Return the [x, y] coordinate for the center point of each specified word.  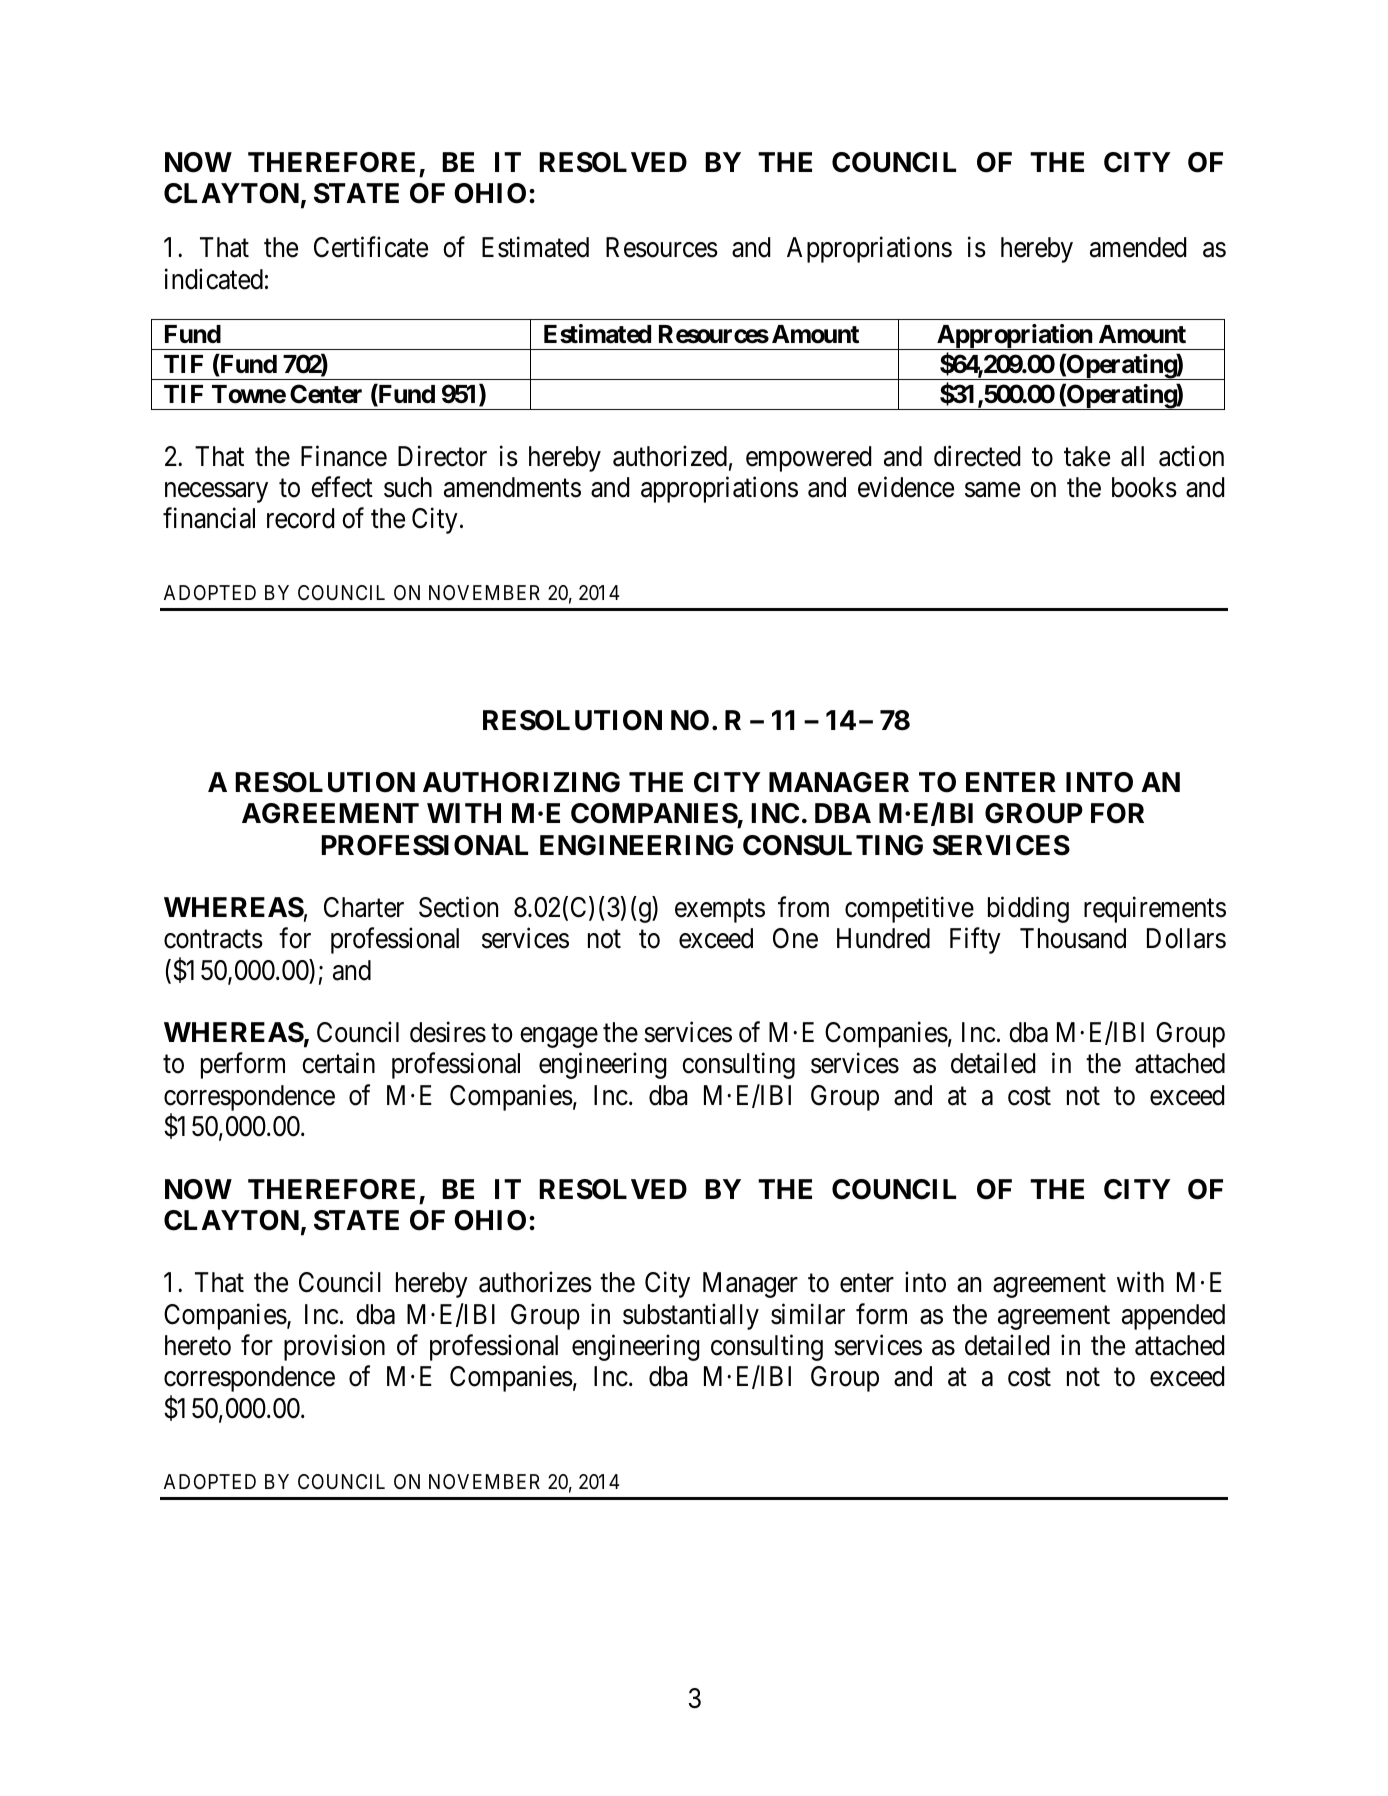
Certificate [371, 247]
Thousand [1073, 938]
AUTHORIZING [521, 782]
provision [334, 1348]
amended [1138, 247]
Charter [364, 907]
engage [559, 1038]
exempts [720, 911]
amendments [512, 487]
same [992, 490]
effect [342, 487]
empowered [808, 459]
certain [338, 1063]
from [803, 907]
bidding [1028, 910]
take [1087, 456]
